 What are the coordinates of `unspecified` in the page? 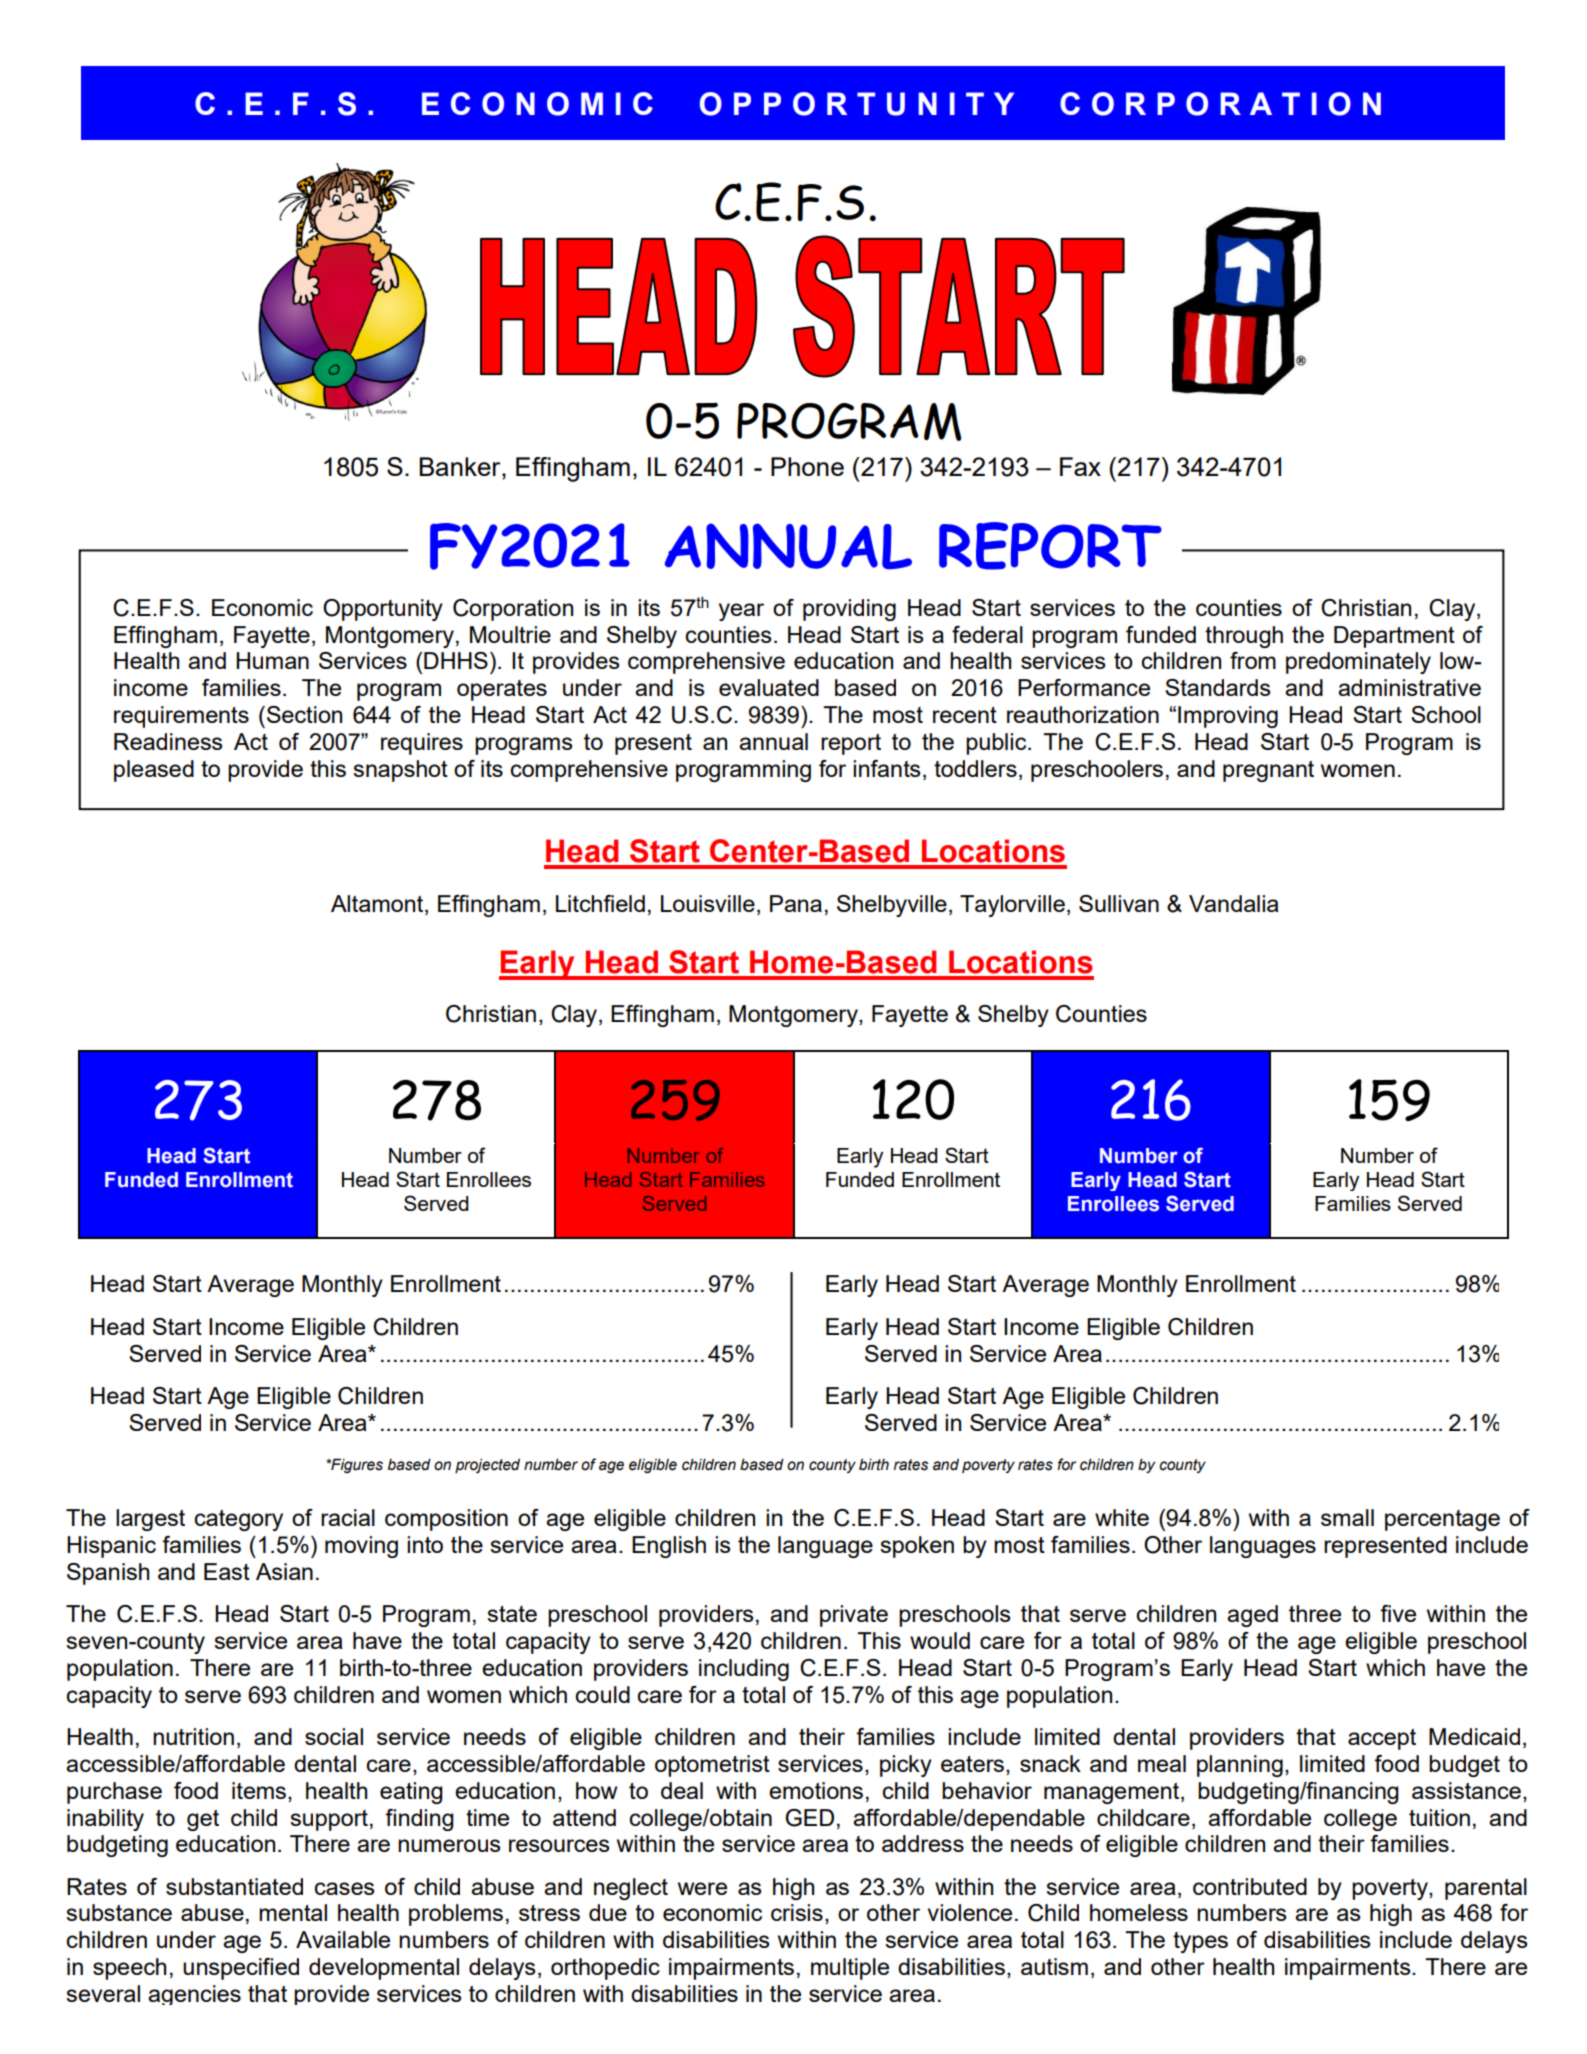 It's located at (241, 1969).
